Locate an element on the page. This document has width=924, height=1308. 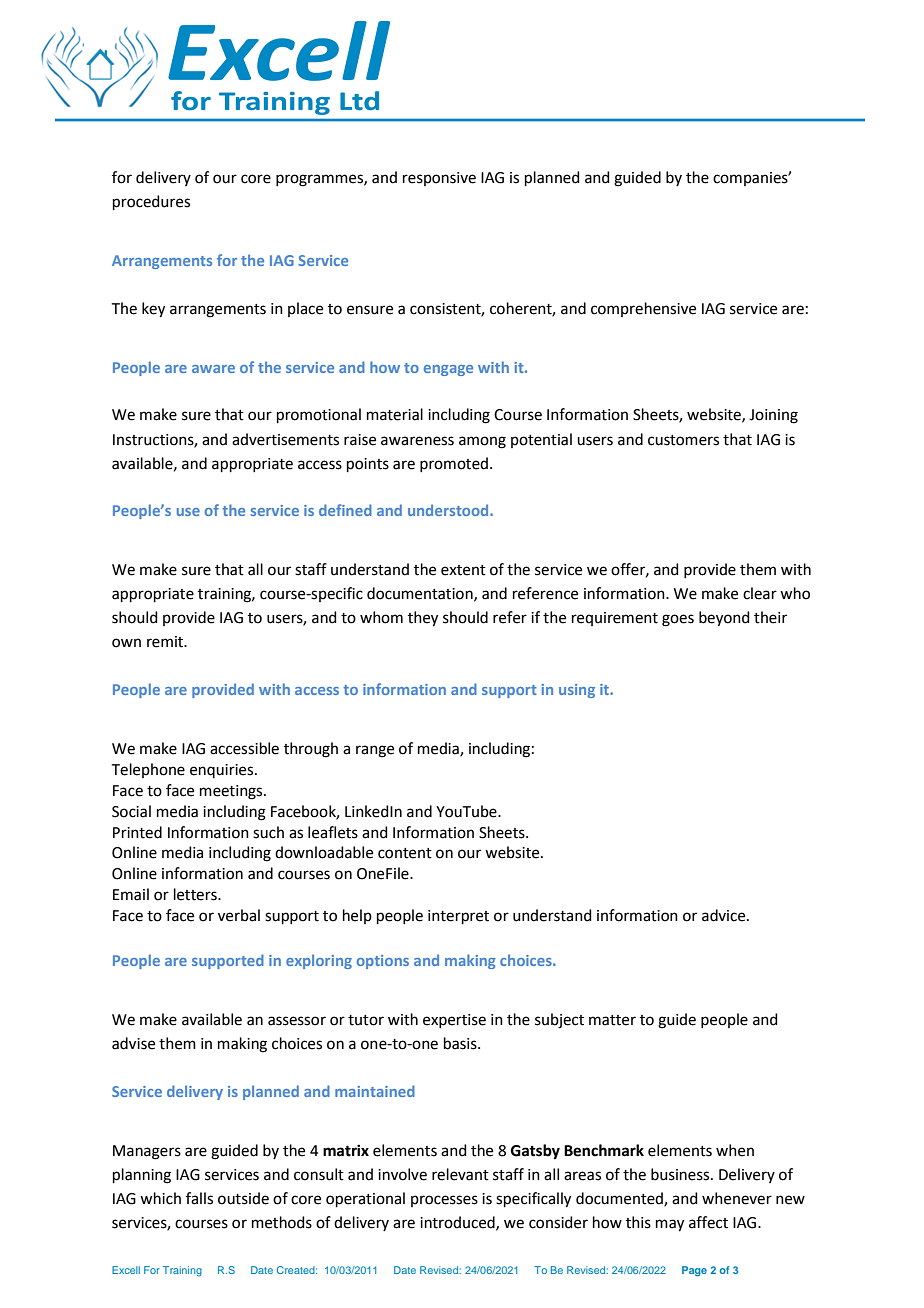
advice is located at coordinates (725, 915).
